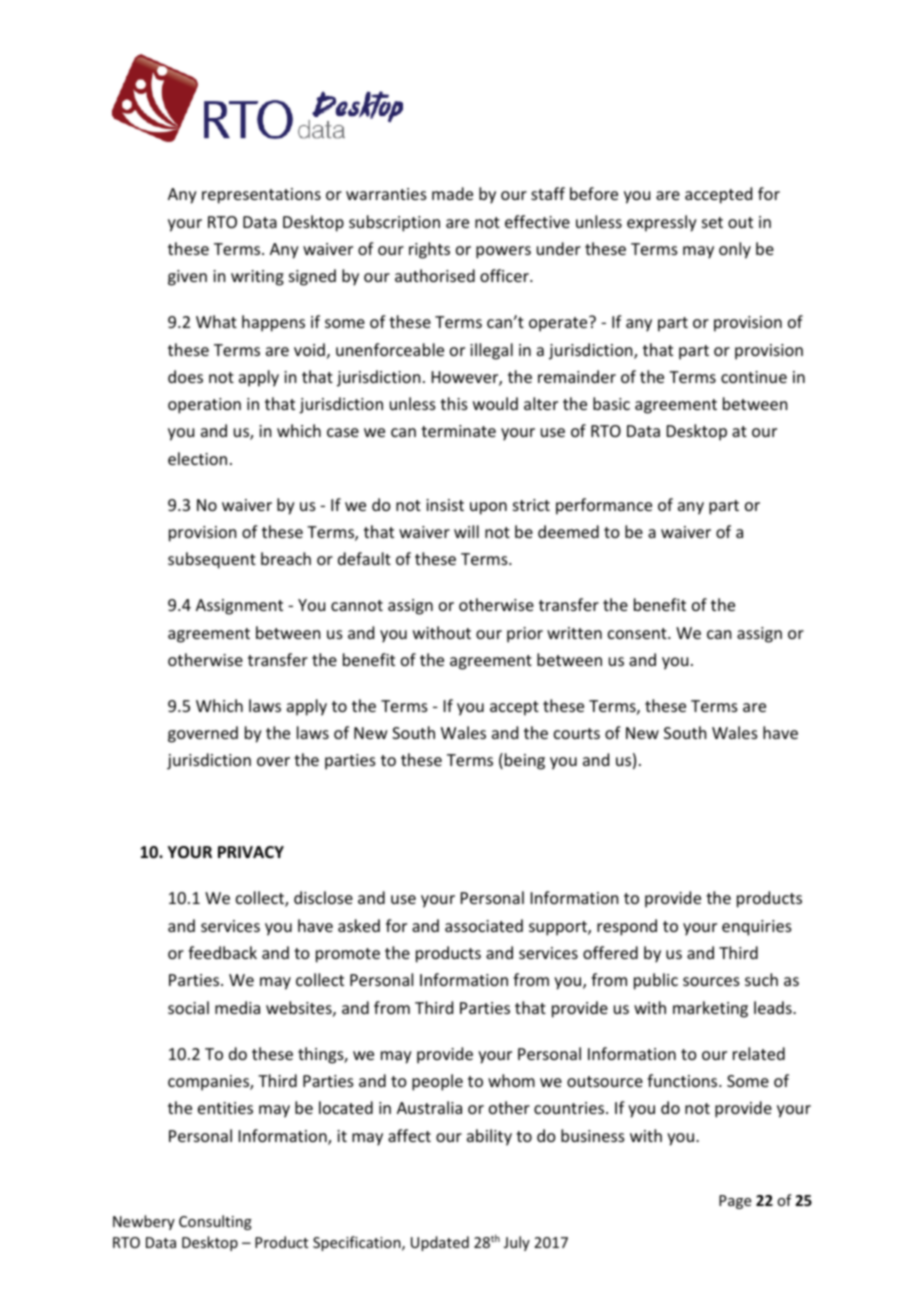  I want to click on associated, so click(484, 925).
